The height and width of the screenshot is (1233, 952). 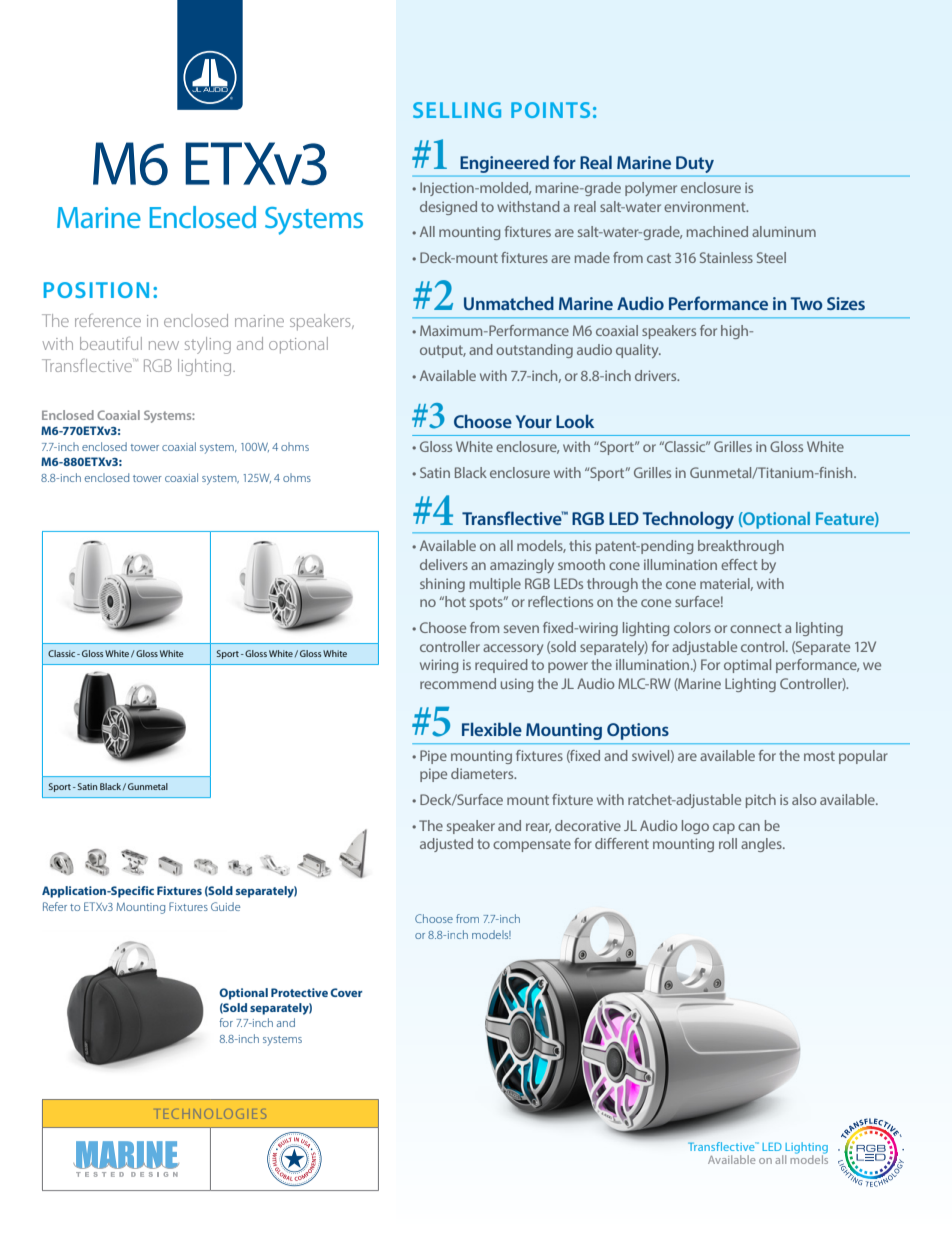 I want to click on TECHNOLOGIES, so click(x=211, y=1114).
